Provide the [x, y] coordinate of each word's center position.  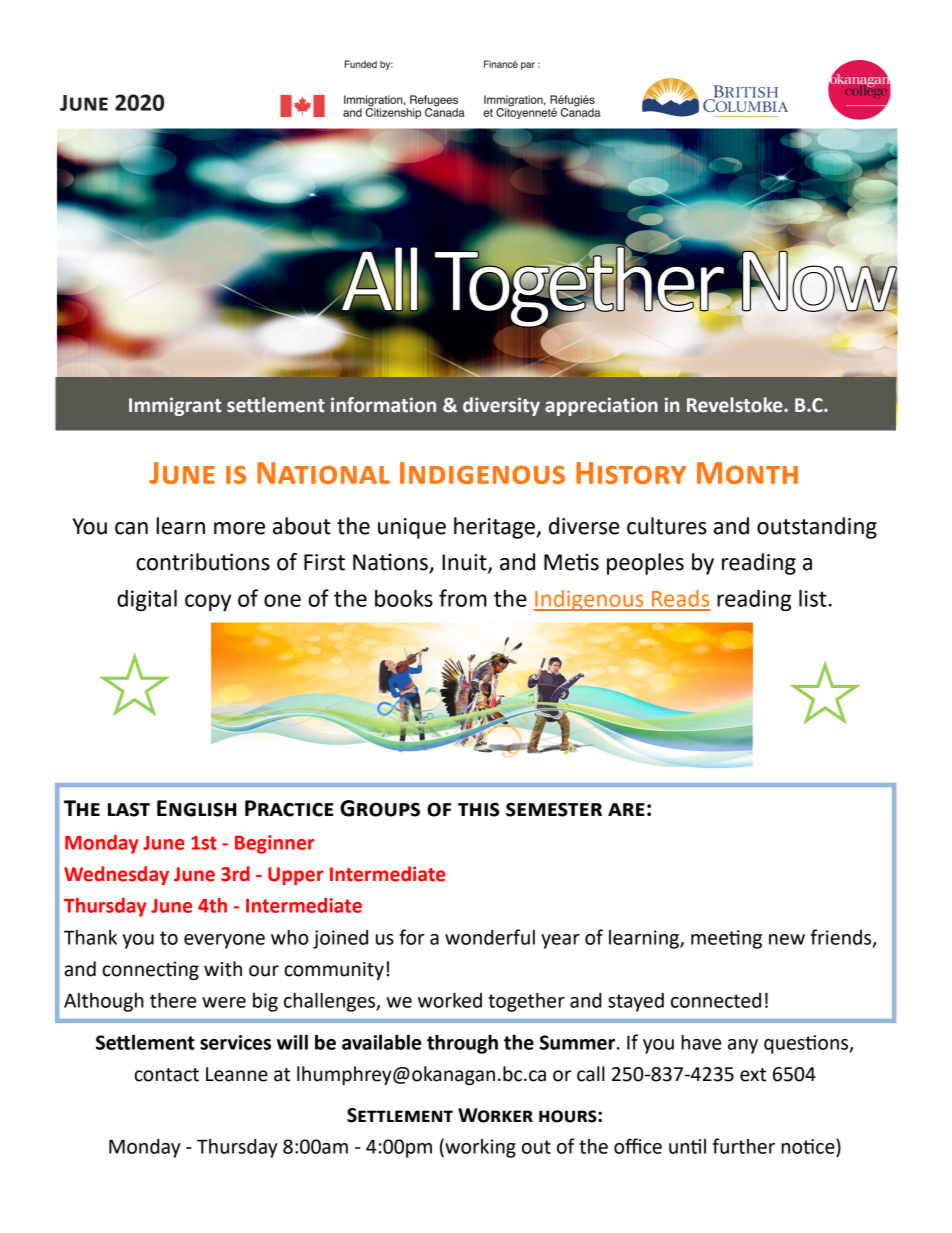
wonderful [490, 937]
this [478, 810]
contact [166, 1075]
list [813, 598]
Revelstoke [736, 405]
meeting [726, 939]
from [463, 598]
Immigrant [175, 406]
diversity [501, 406]
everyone [224, 941]
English [197, 808]
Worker [495, 1115]
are [626, 809]
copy [208, 602]
